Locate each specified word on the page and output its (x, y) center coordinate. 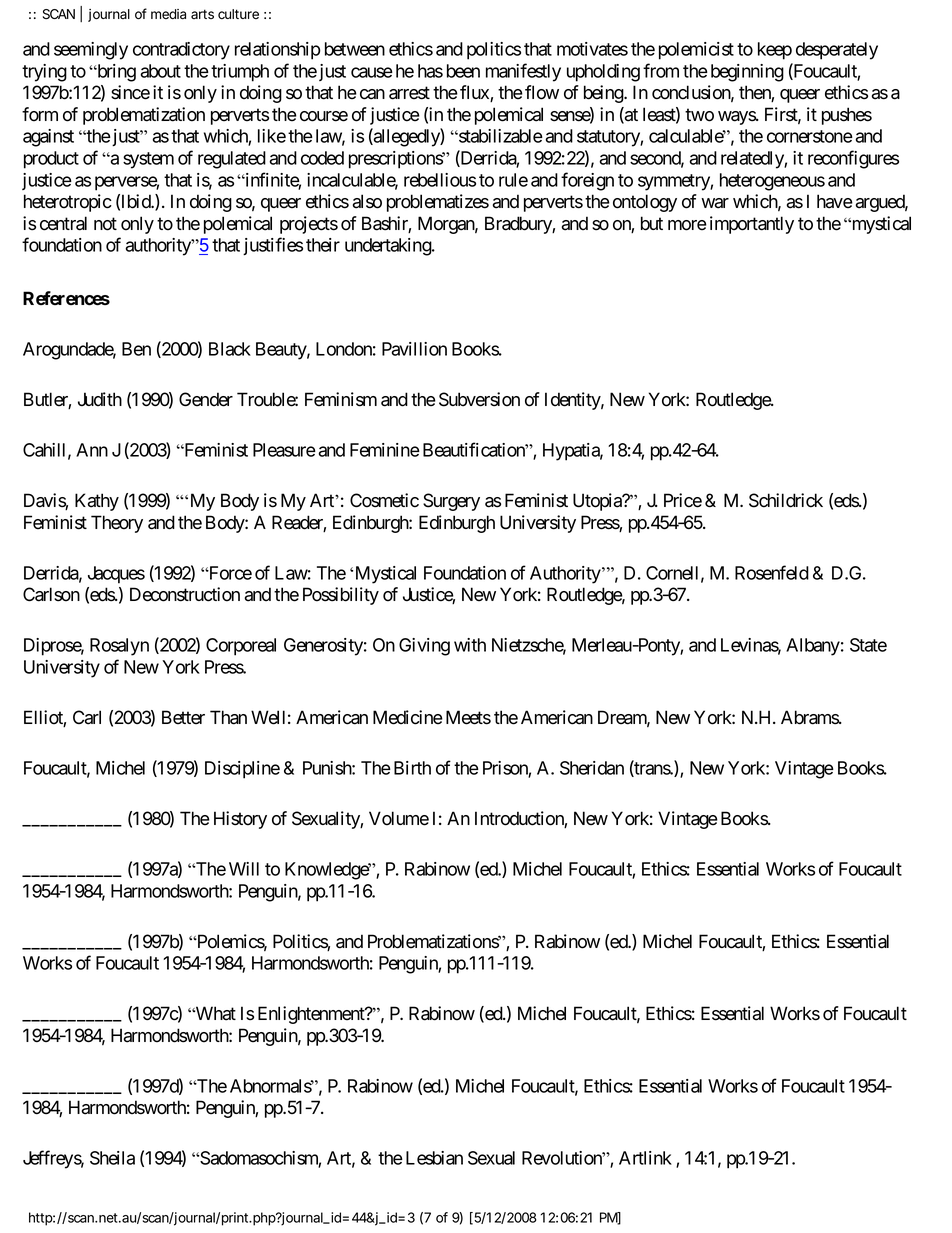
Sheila (112, 1158)
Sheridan (592, 768)
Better (183, 717)
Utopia (598, 502)
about (160, 71)
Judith (100, 399)
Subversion (479, 399)
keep (775, 51)
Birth (412, 768)
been (463, 71)
